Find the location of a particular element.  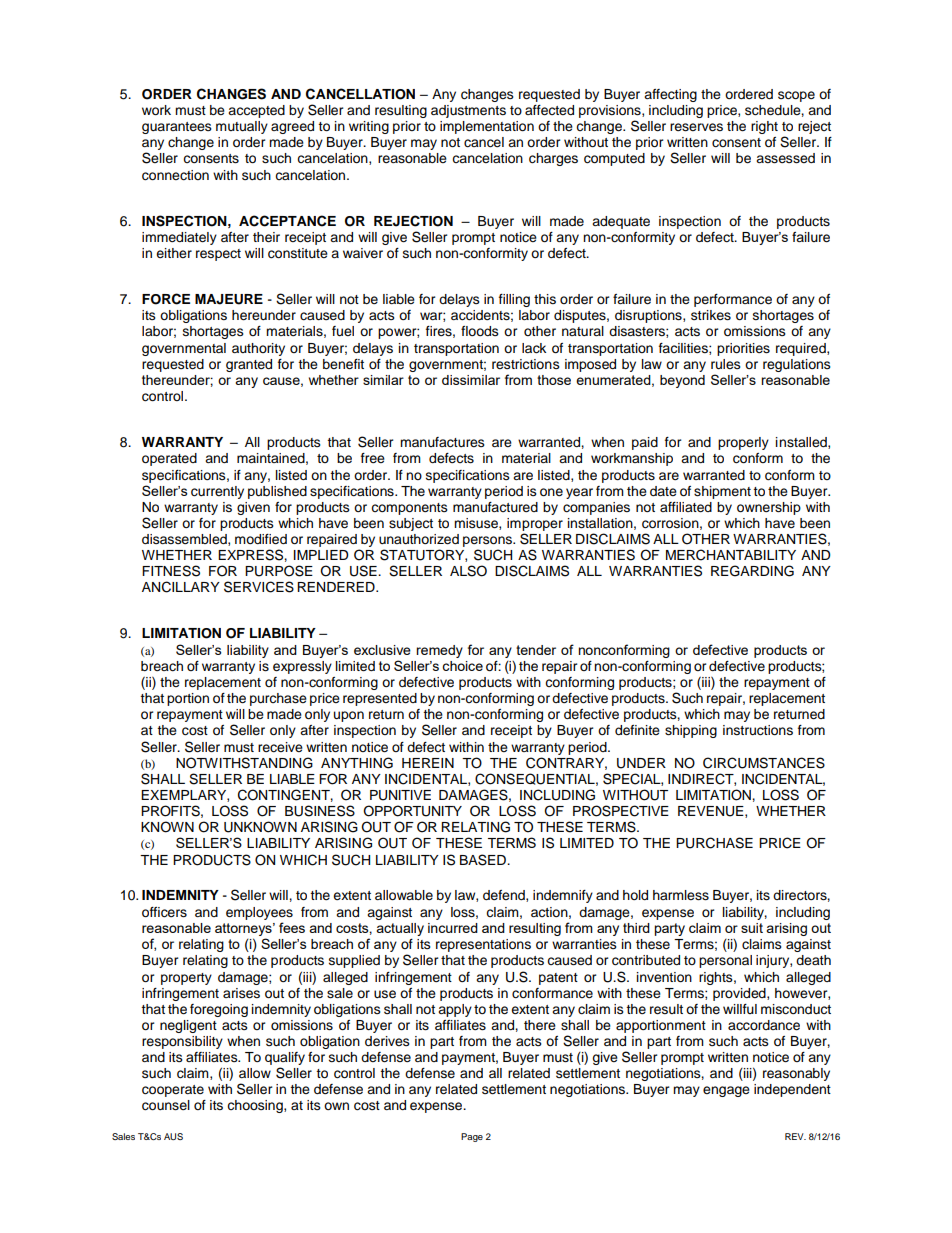

implementation is located at coordinates (487, 127).
